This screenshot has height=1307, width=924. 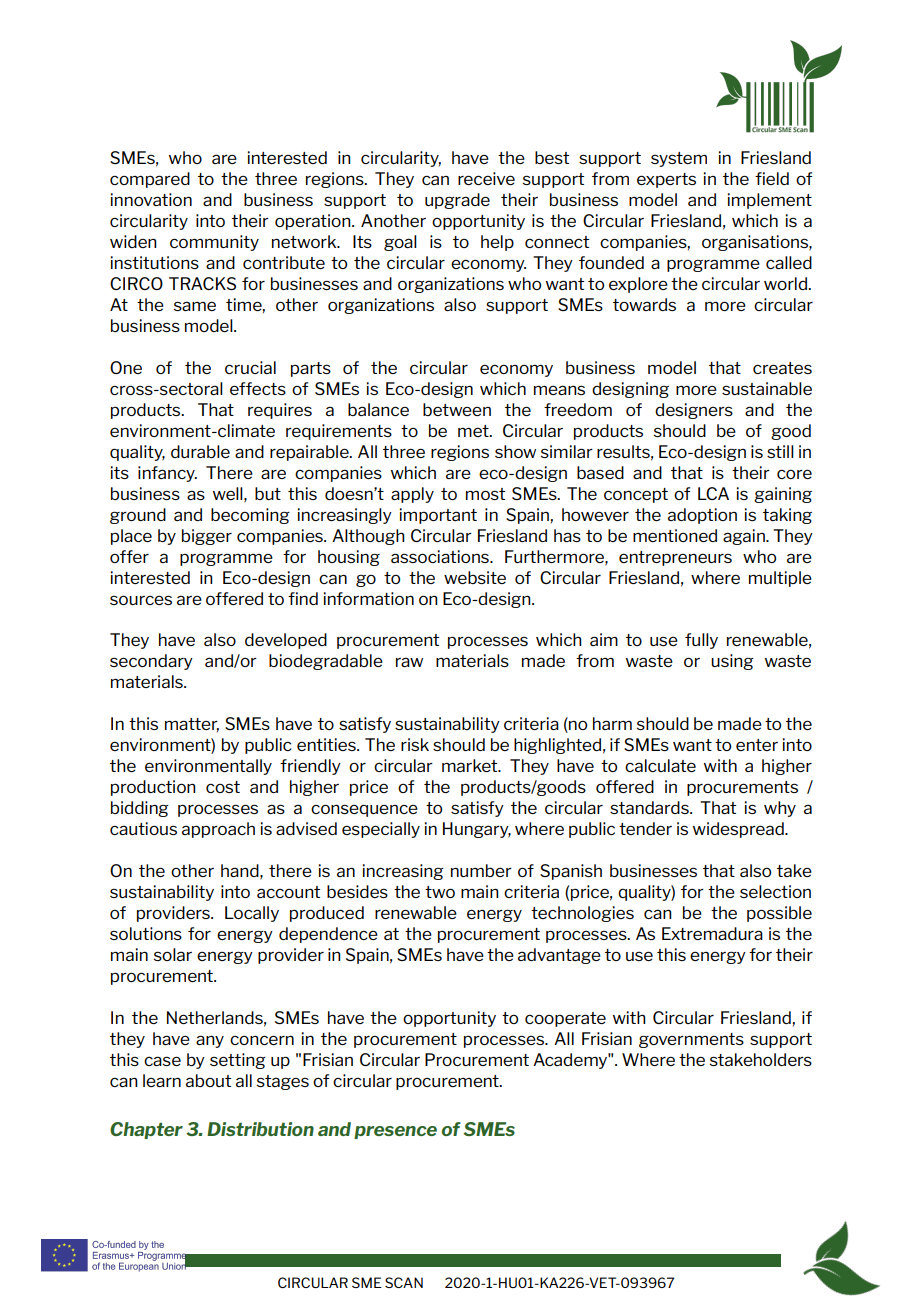 I want to click on again, so click(x=745, y=537).
